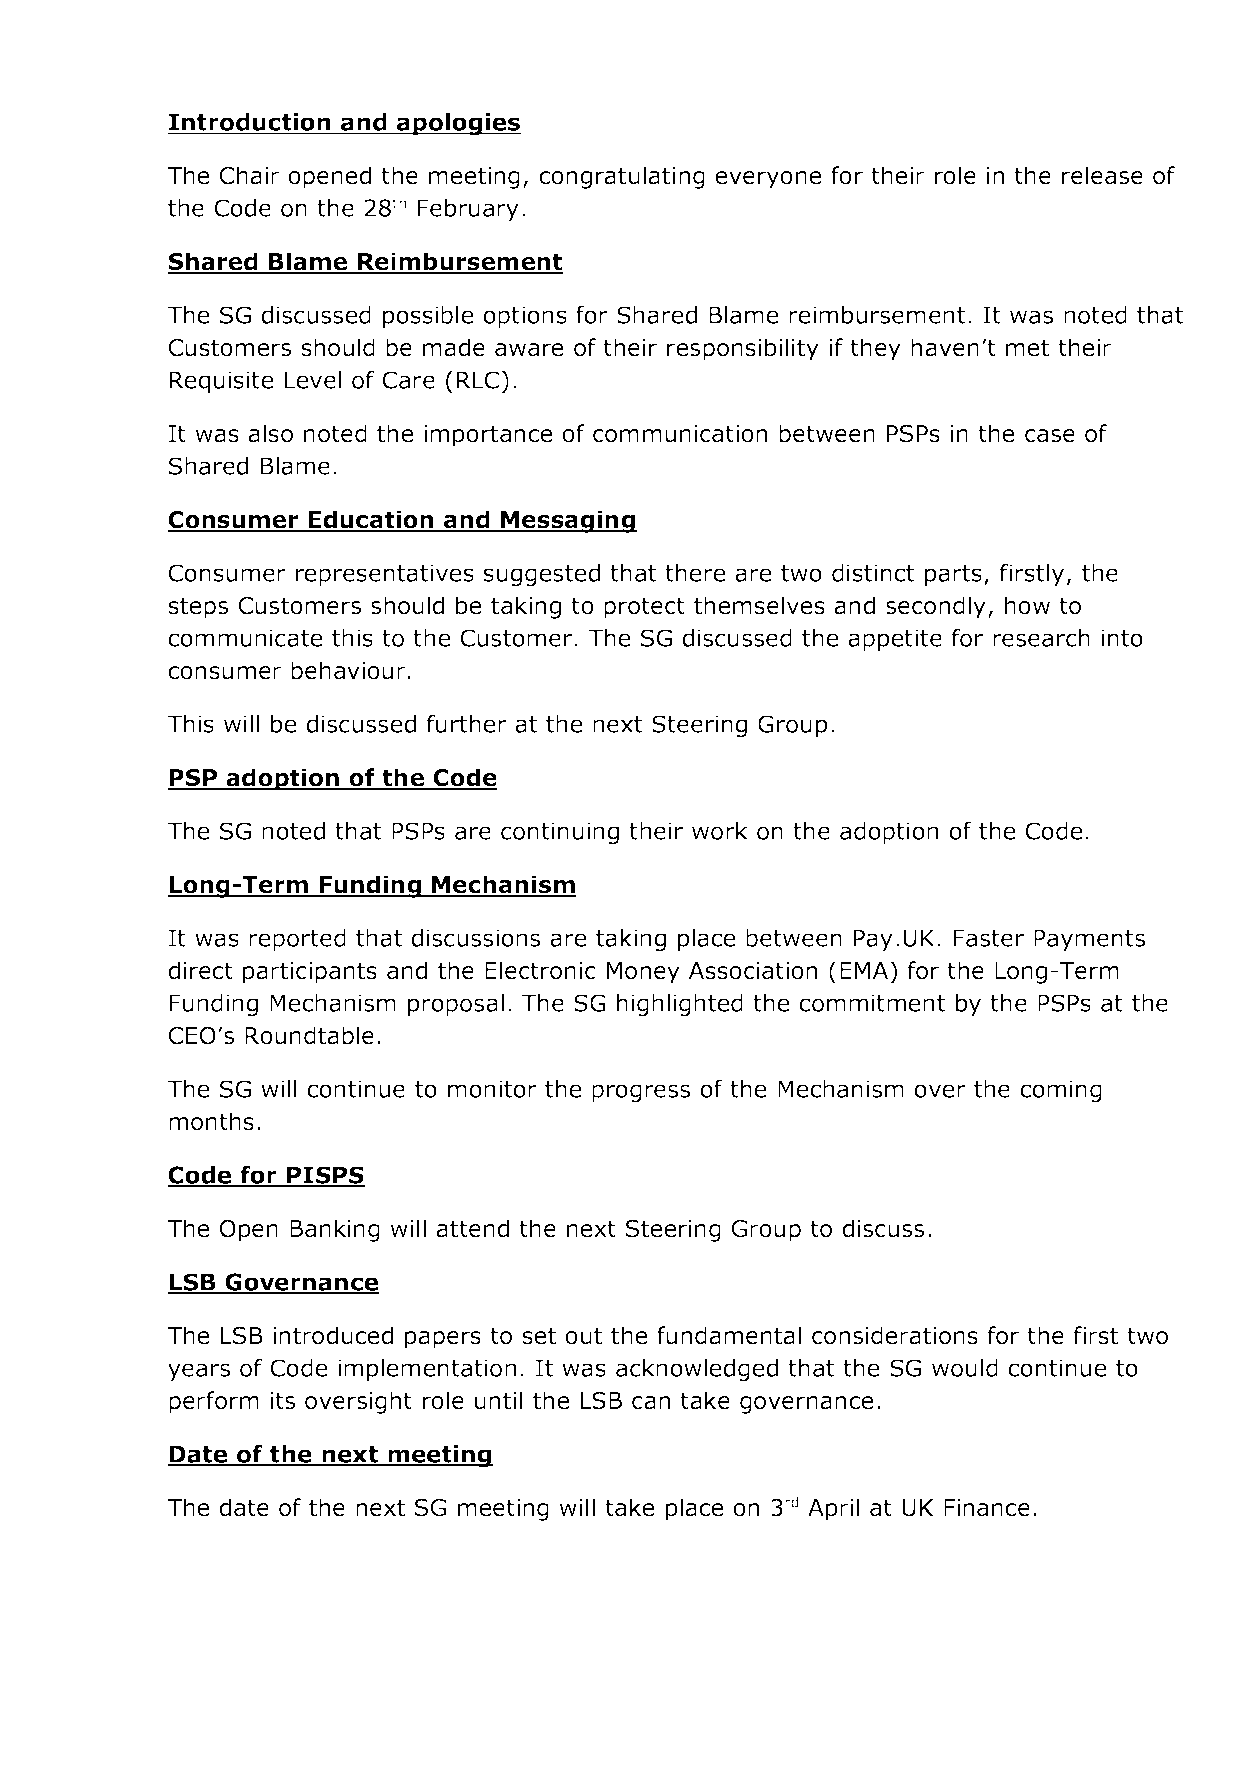 Image resolution: width=1256 pixels, height=1776 pixels. What do you see at coordinates (989, 938) in the screenshot?
I see `Faster` at bounding box center [989, 938].
